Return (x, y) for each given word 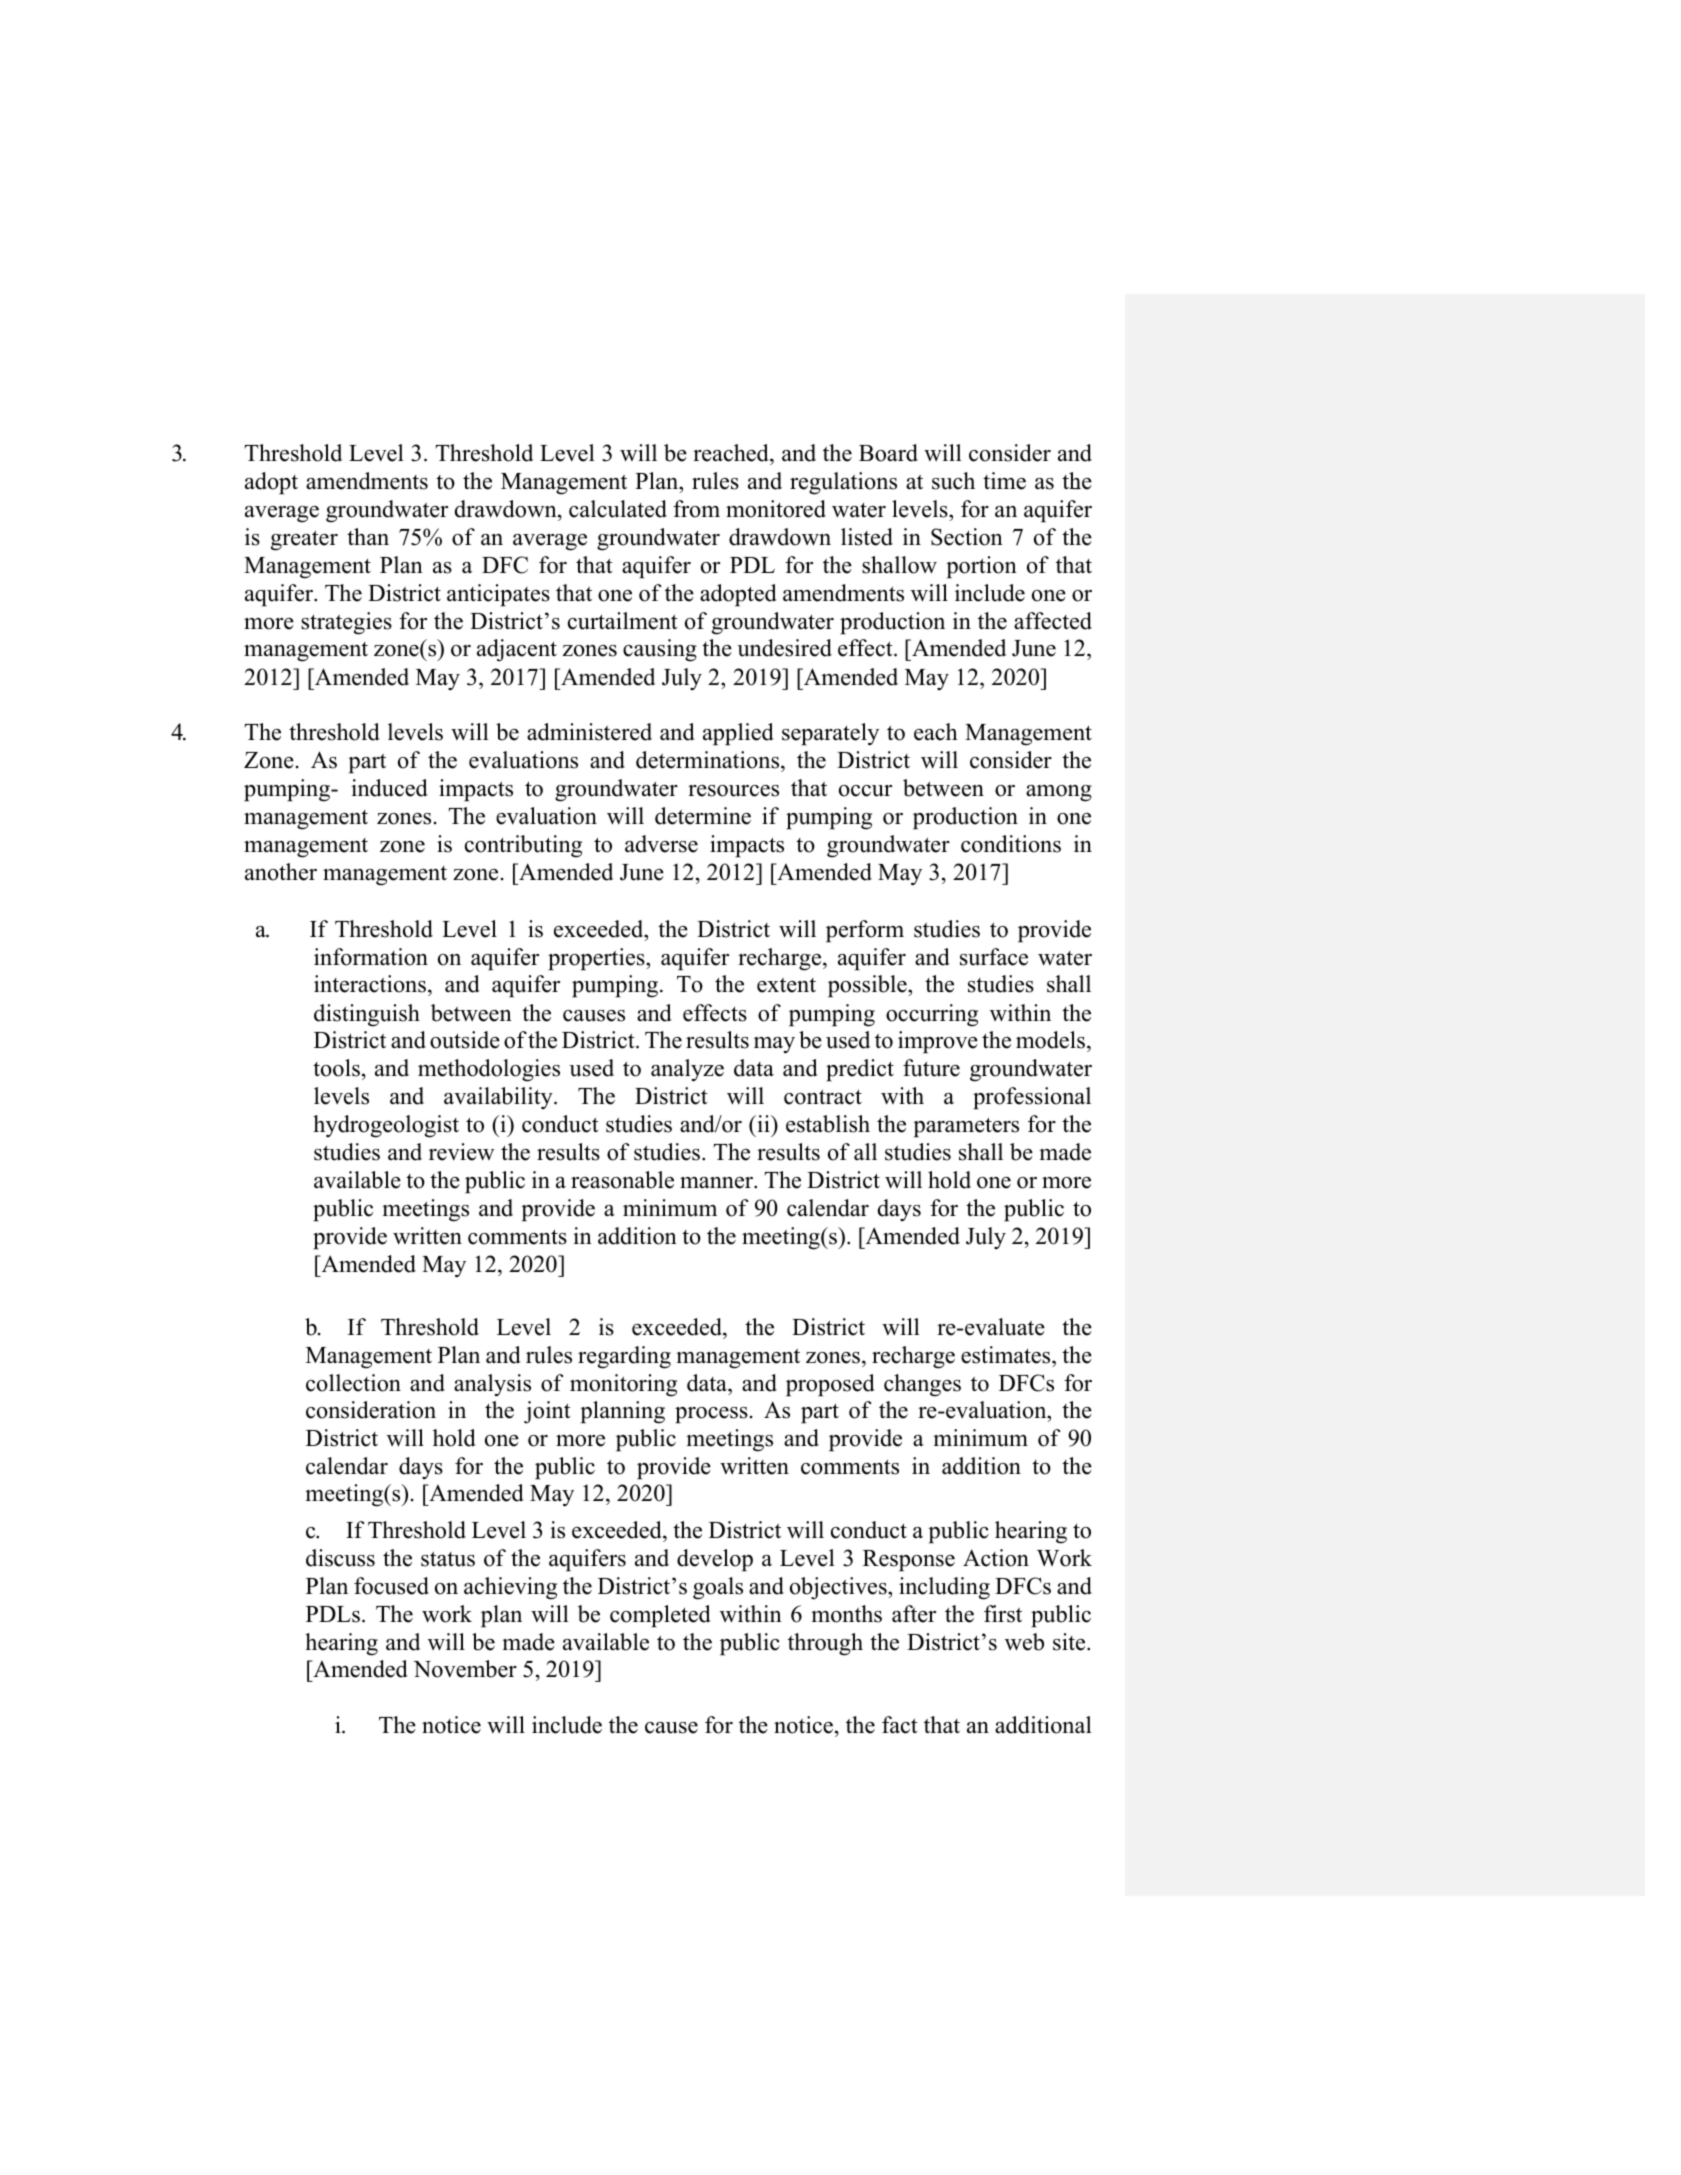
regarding (624, 1357)
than (368, 536)
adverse (661, 844)
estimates (1007, 1355)
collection (353, 1383)
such (953, 481)
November (465, 1669)
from (696, 509)
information (371, 957)
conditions (1011, 844)
